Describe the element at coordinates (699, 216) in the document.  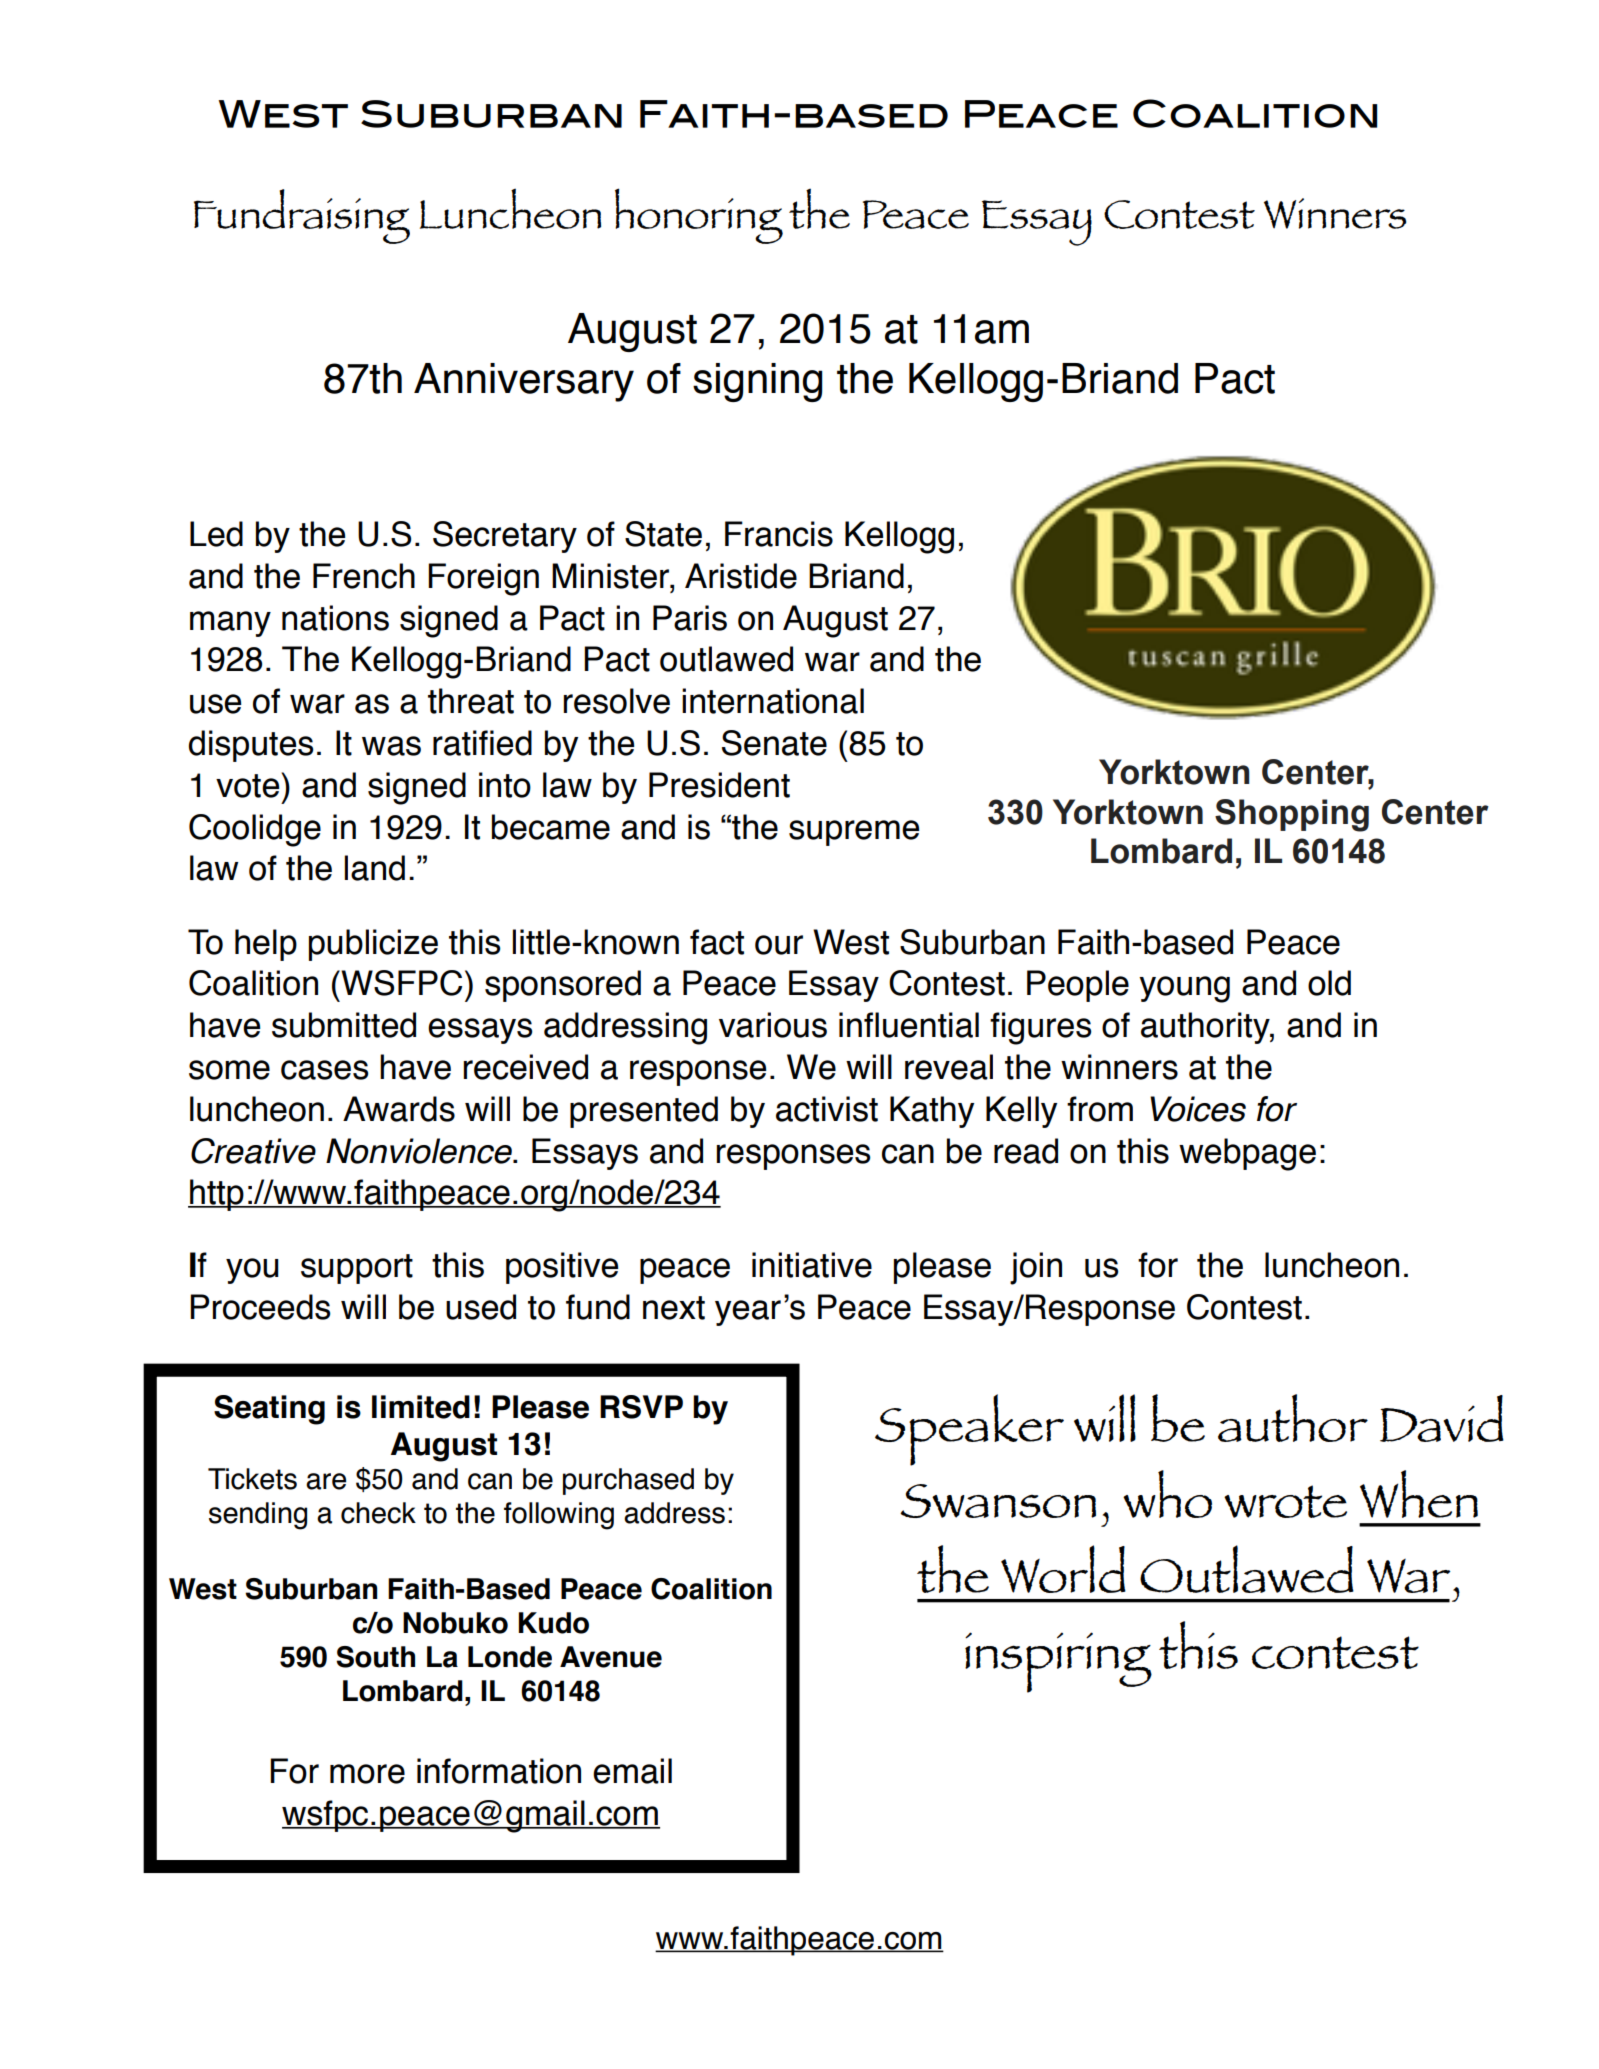
I see `honoring` at that location.
